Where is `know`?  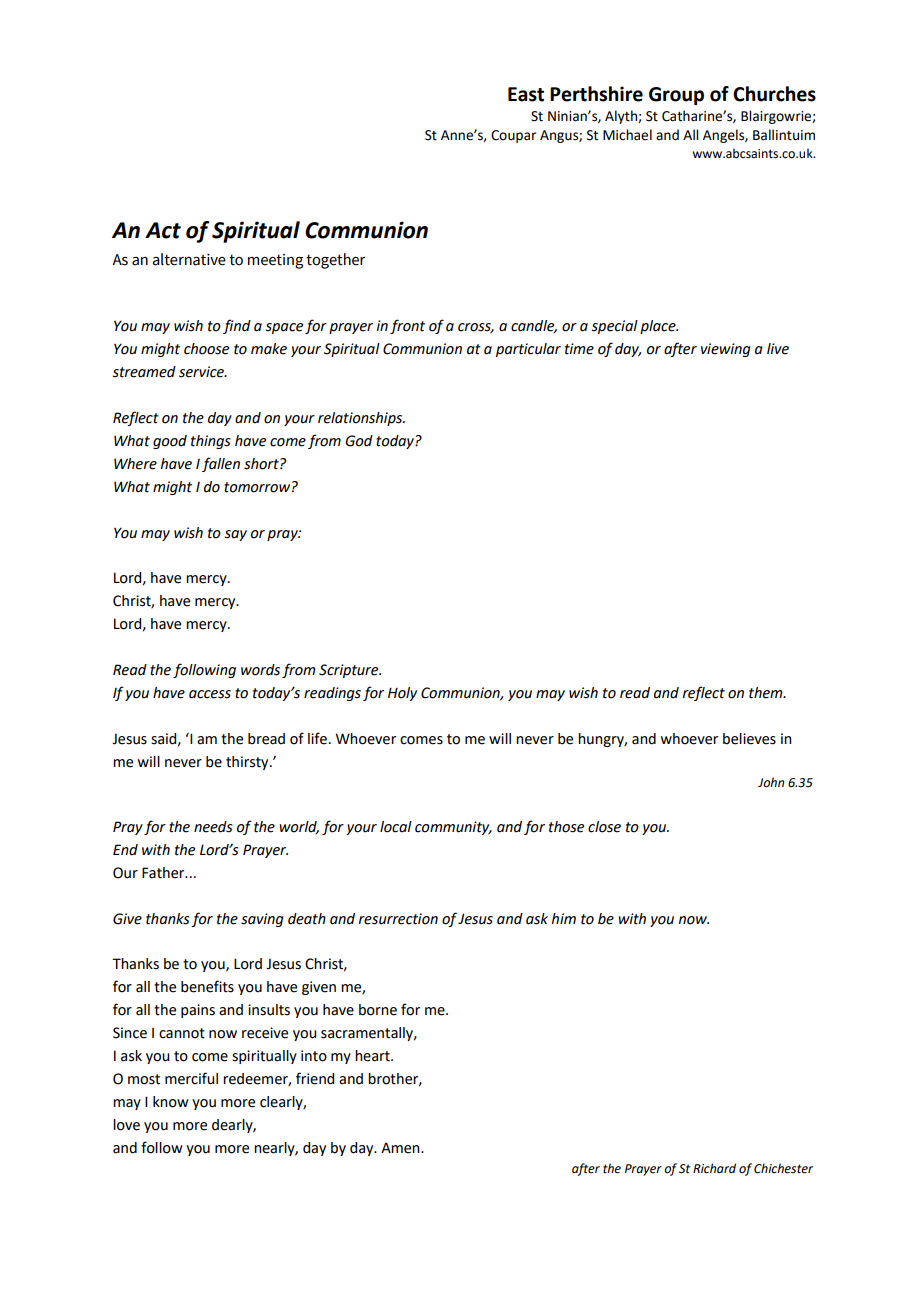 know is located at coordinates (171, 1102).
